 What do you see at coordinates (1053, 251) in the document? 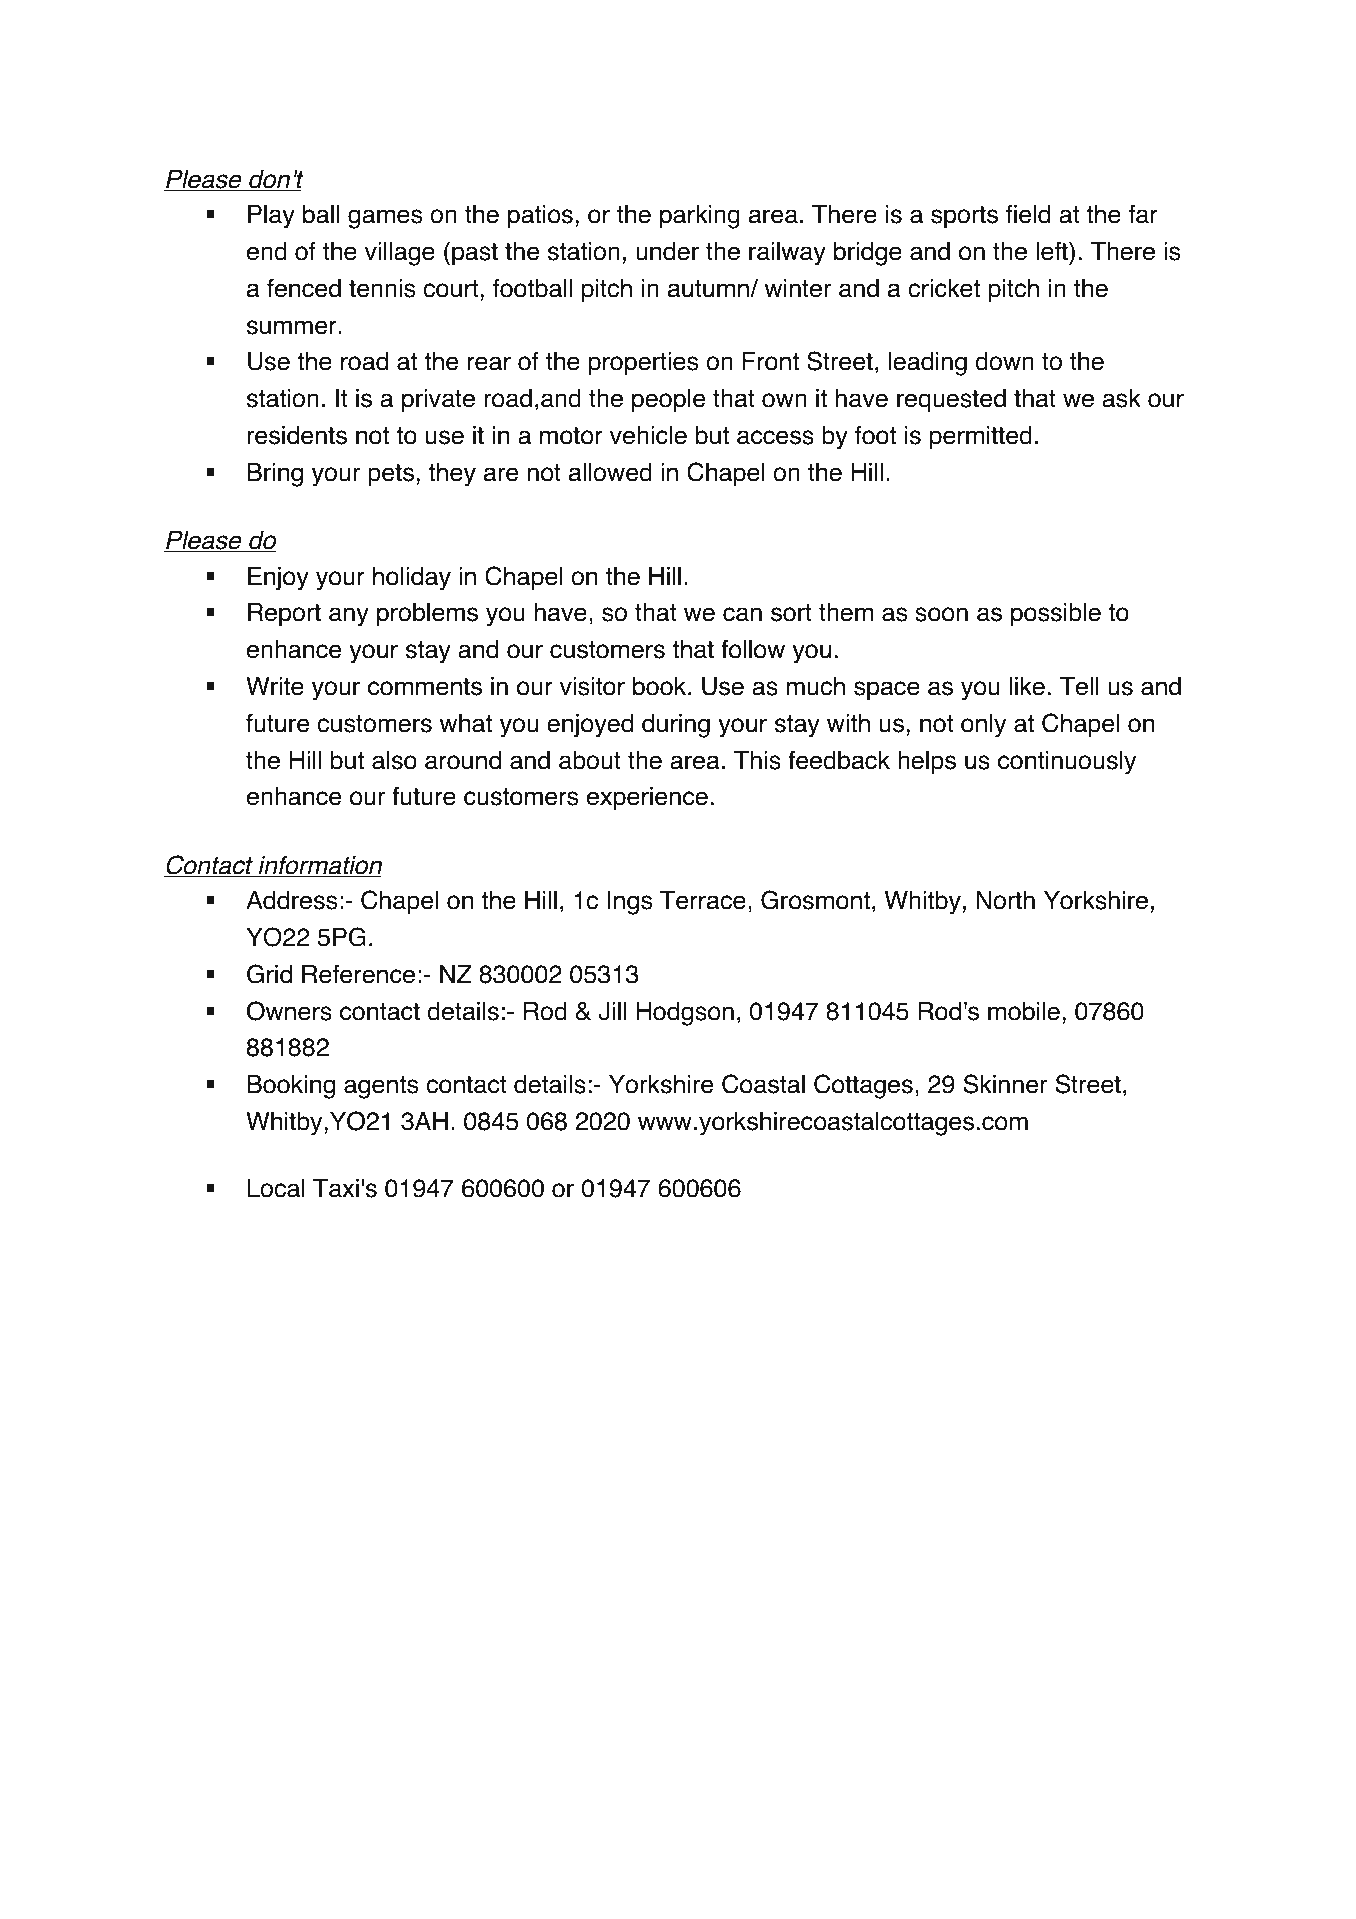
I see `left` at bounding box center [1053, 251].
